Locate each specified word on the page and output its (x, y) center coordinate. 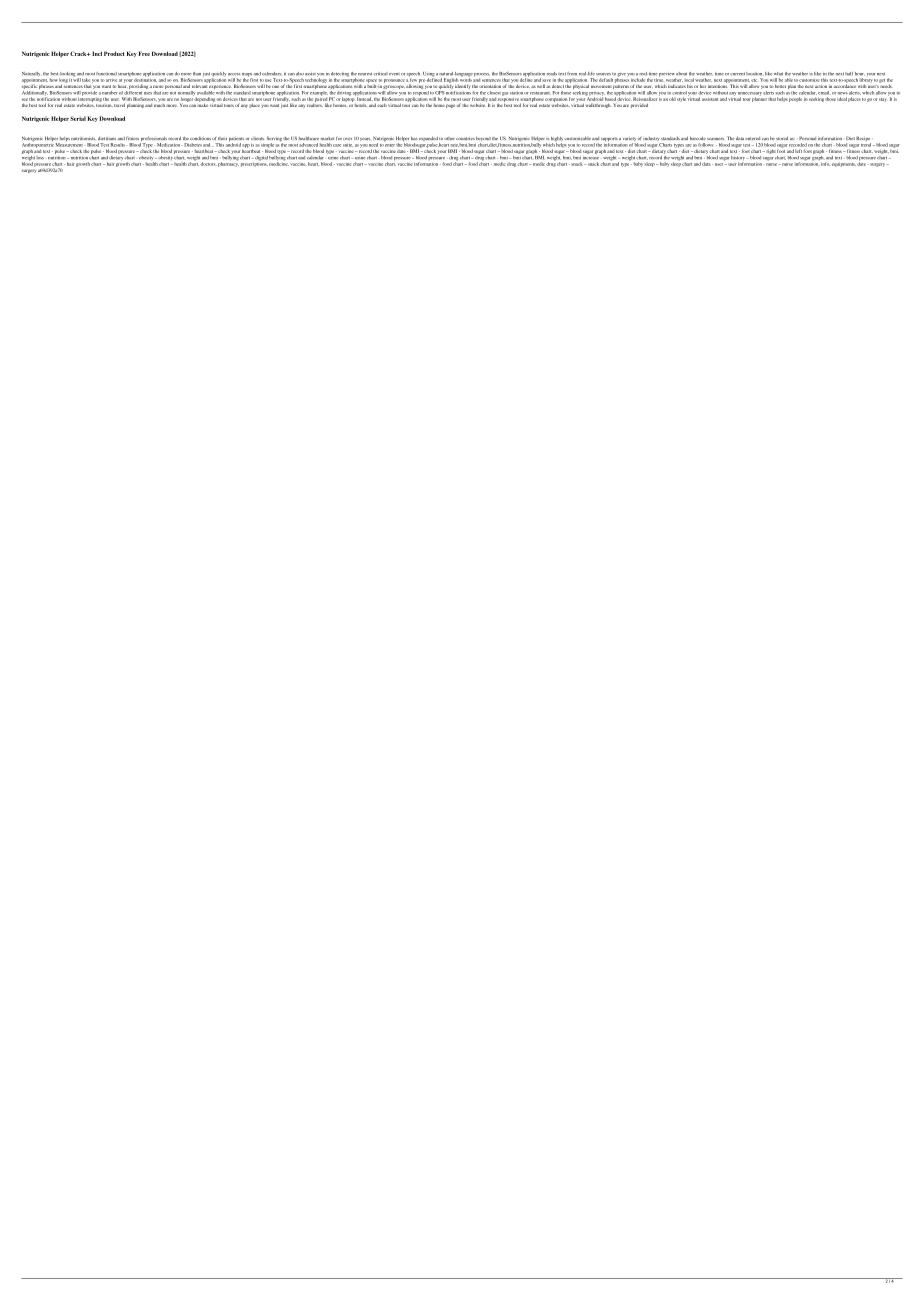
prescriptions (254, 163)
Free (144, 53)
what (778, 74)
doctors (208, 164)
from (572, 73)
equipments (844, 165)
